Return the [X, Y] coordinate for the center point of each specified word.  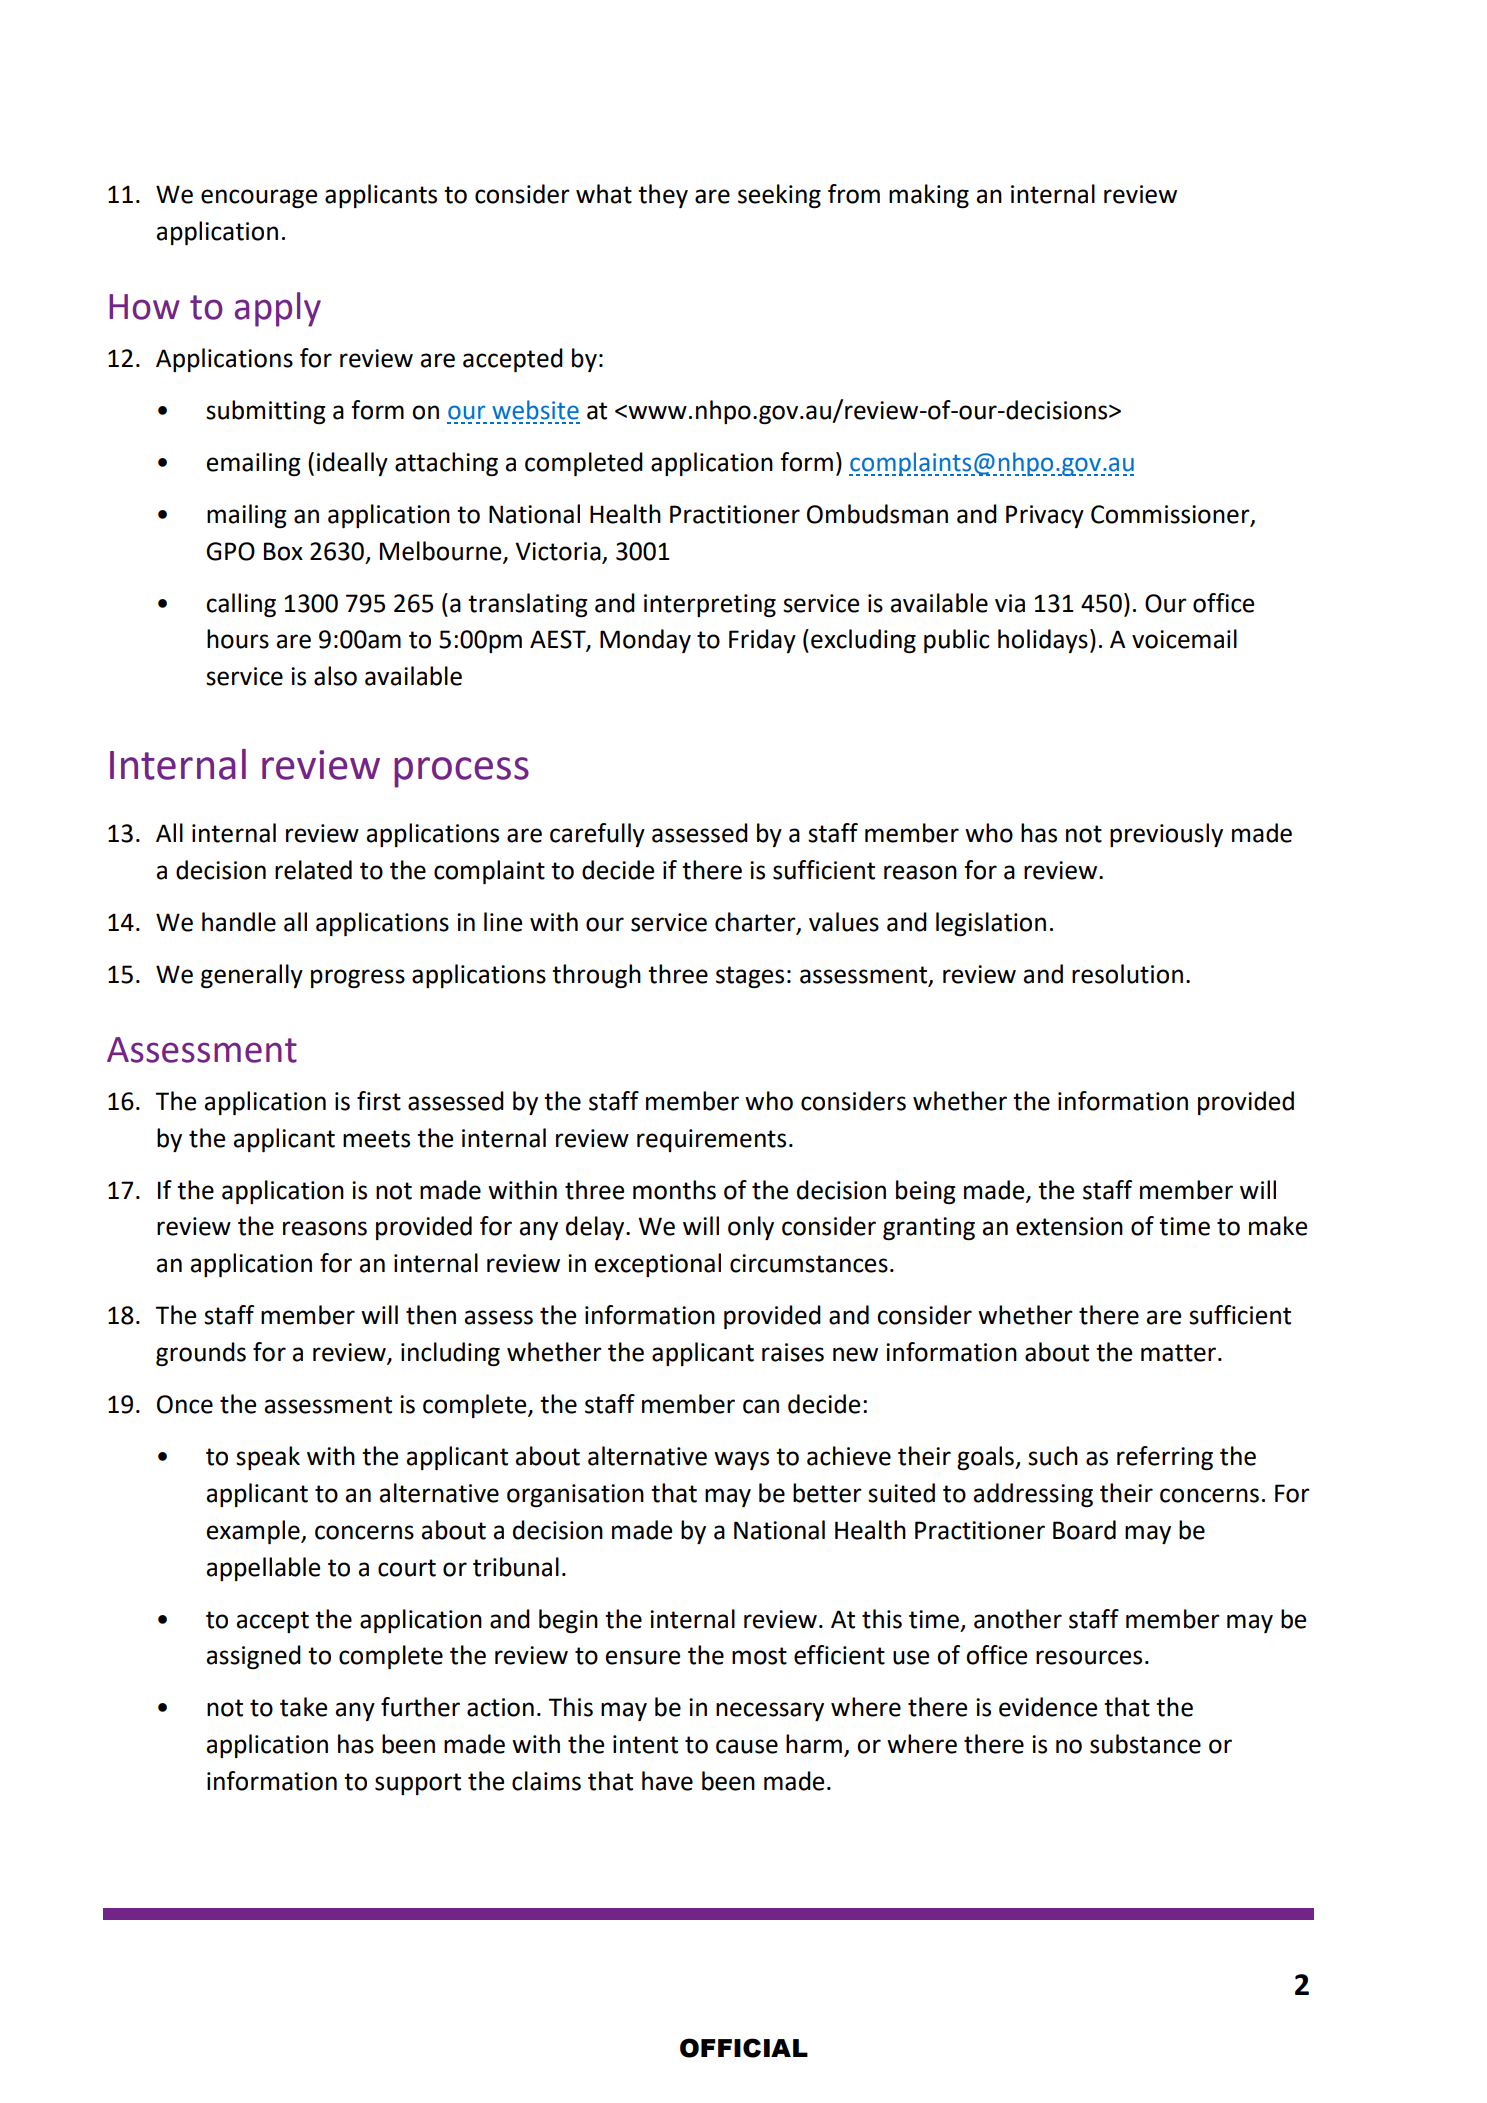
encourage [259, 198]
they [663, 196]
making [929, 196]
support [418, 1784]
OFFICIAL [744, 2048]
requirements [711, 1140]
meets [376, 1139]
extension [1069, 1226]
